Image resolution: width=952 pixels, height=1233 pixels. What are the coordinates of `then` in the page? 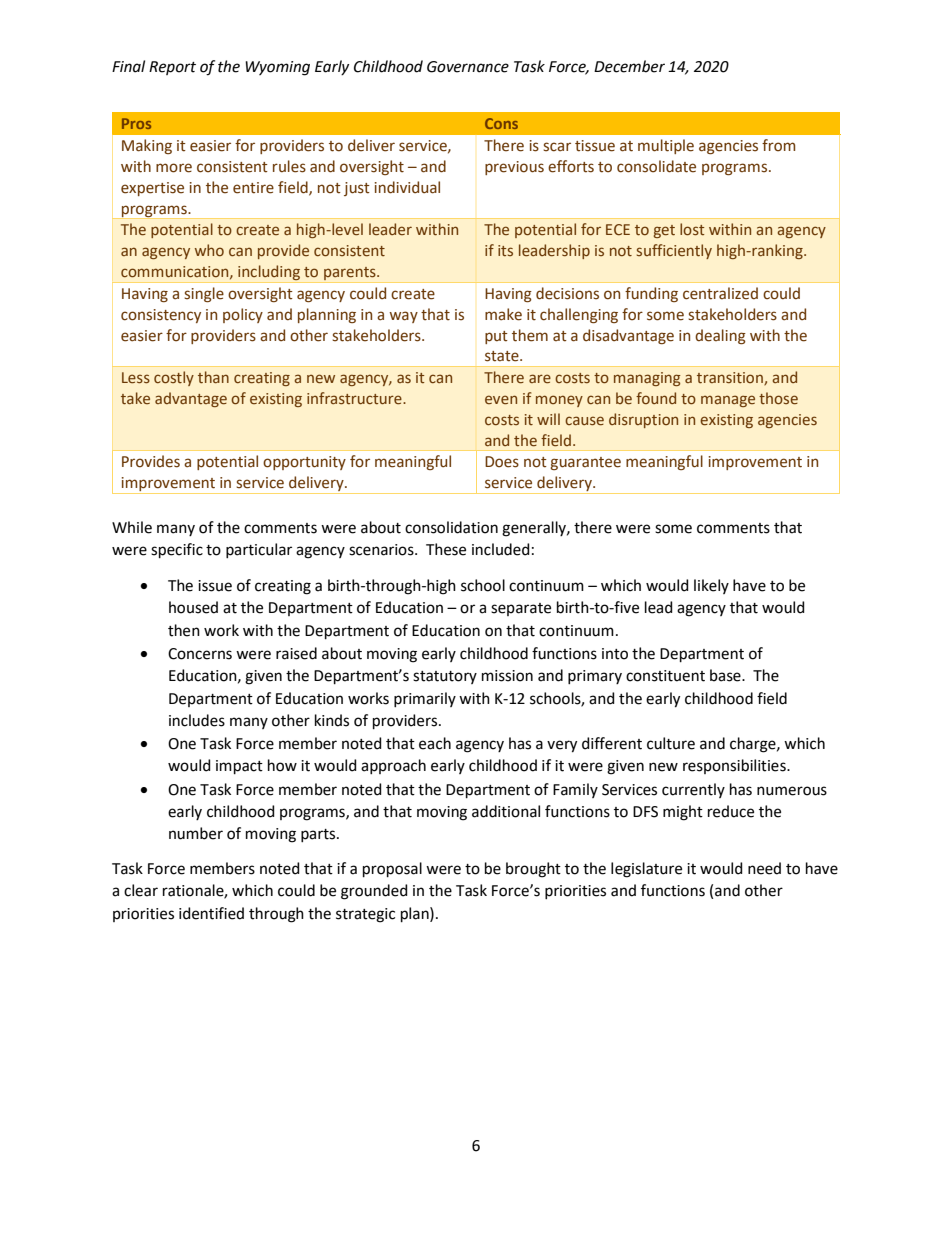 It's located at (184, 630).
